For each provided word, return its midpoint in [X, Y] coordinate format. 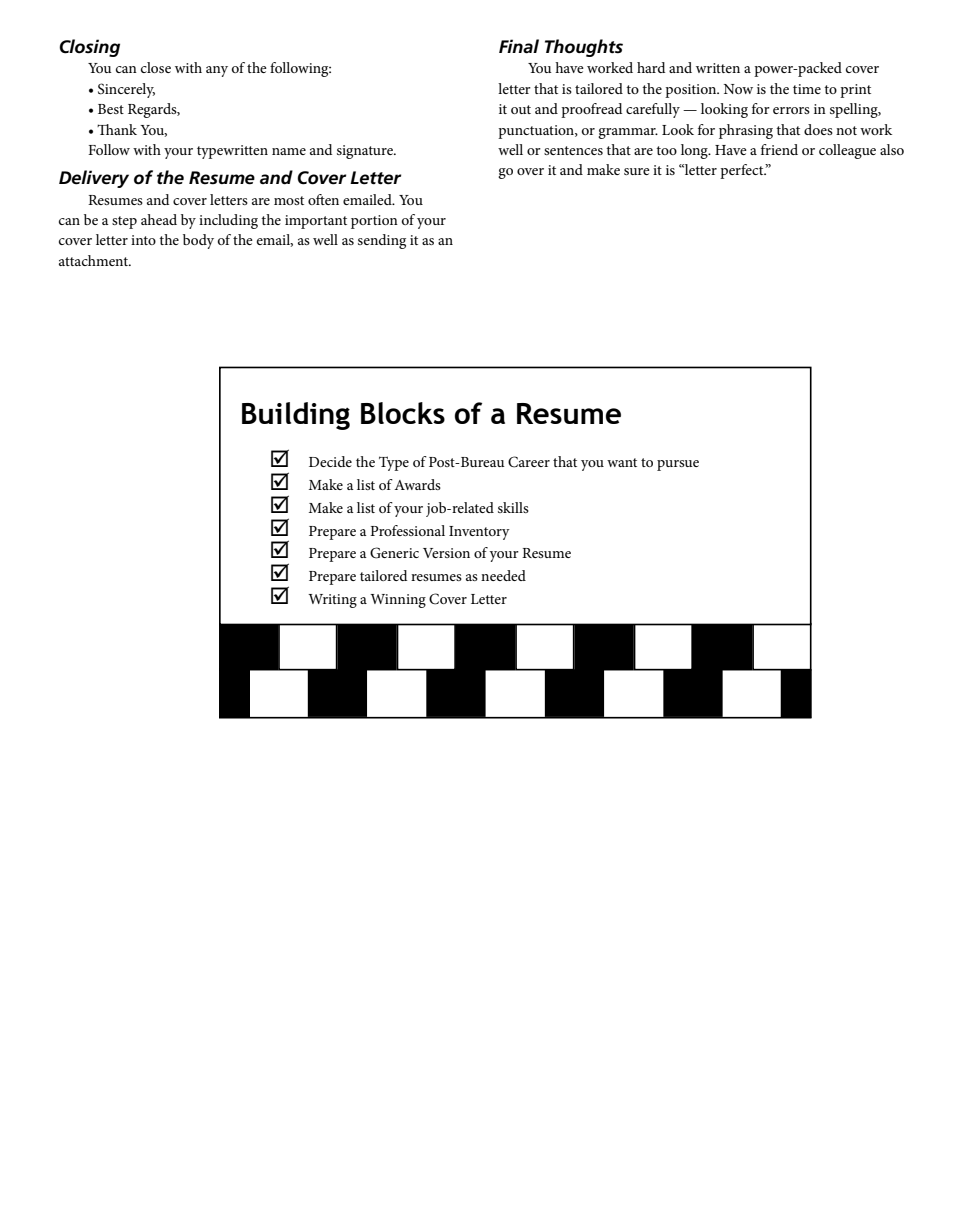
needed [503, 575]
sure [637, 171]
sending [382, 241]
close [156, 67]
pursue [678, 465]
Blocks [403, 413]
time [807, 89]
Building [296, 416]
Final [519, 46]
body [198, 241]
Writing [332, 601]
